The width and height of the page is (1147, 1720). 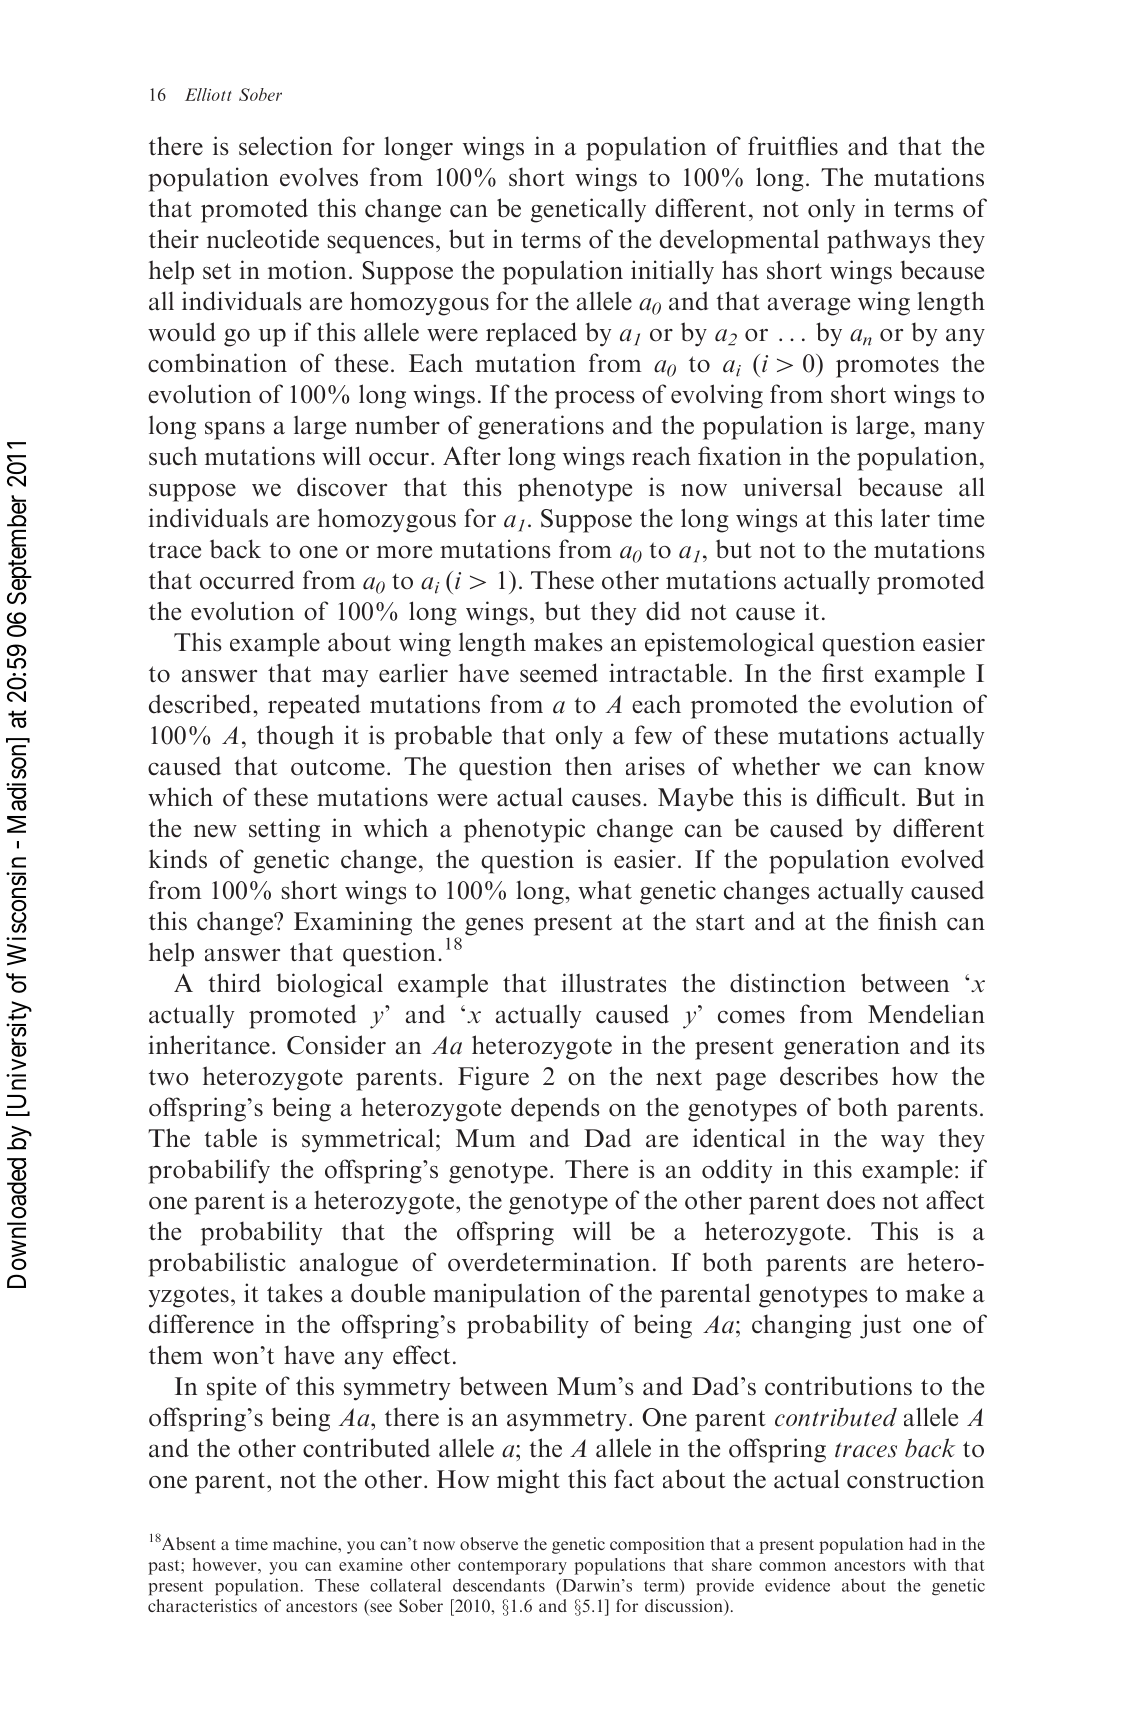 What do you see at coordinates (226, 1564) in the page?
I see `however` at bounding box center [226, 1564].
